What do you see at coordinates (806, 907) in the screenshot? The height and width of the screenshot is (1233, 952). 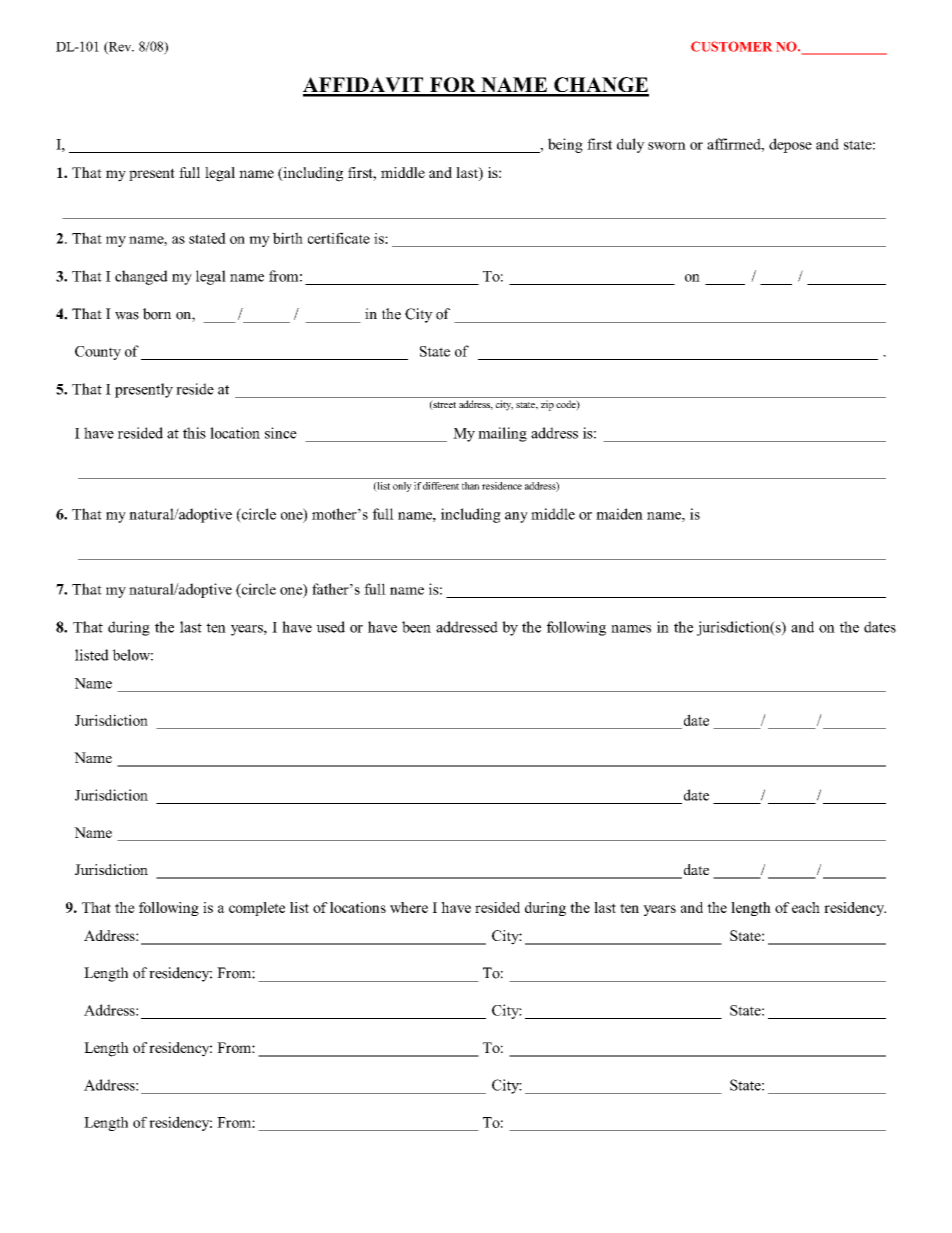 I see `each` at bounding box center [806, 907].
